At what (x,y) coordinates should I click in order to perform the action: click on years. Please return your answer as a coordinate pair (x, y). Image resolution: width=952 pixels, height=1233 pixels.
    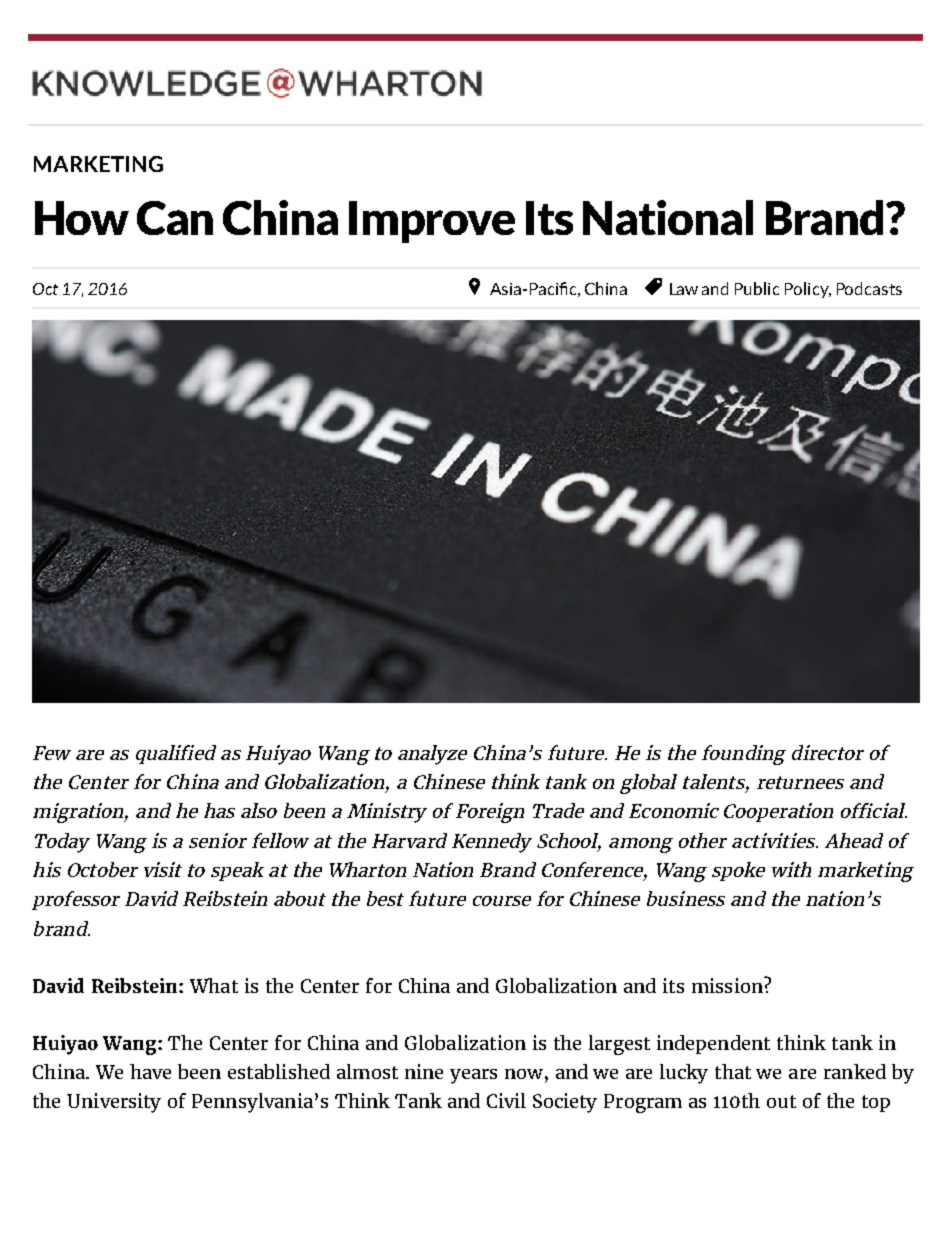
    Looking at the image, I should click on (473, 1076).
